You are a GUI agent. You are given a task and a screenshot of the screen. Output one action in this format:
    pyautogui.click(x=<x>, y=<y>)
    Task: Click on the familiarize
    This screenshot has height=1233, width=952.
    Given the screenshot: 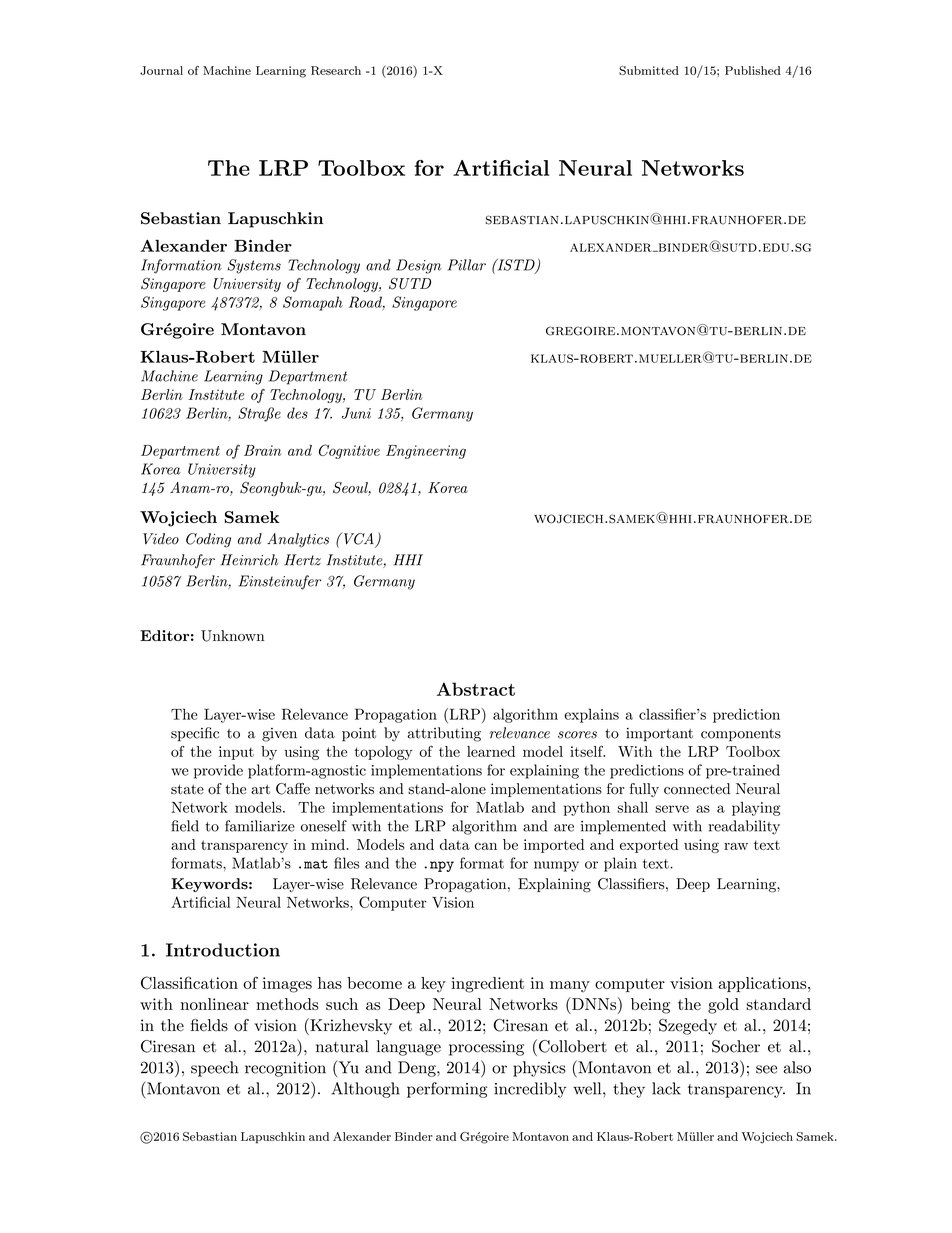 What is the action you would take?
    pyautogui.click(x=260, y=826)
